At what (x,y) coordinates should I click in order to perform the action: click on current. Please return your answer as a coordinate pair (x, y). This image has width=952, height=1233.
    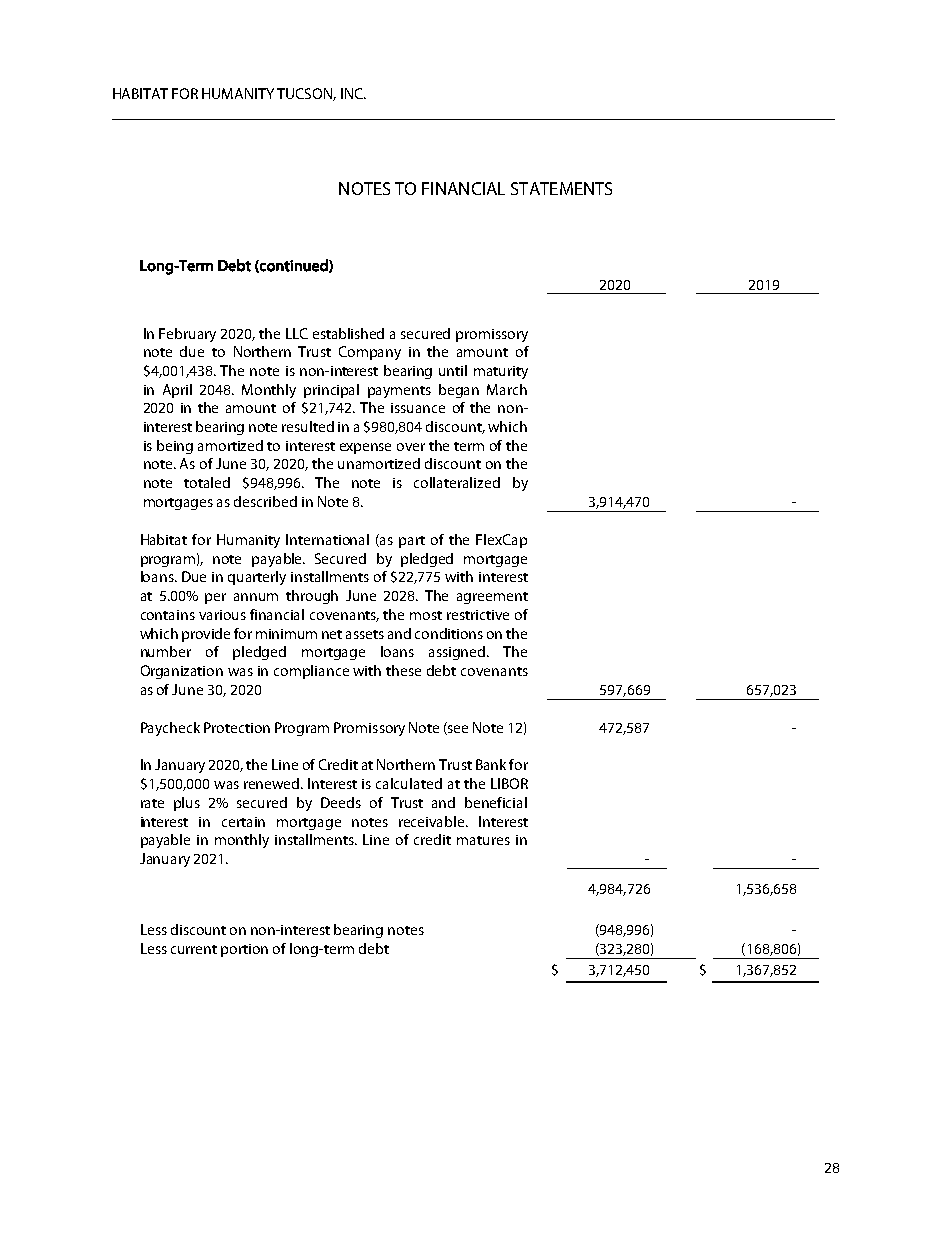
    Looking at the image, I should click on (194, 949).
